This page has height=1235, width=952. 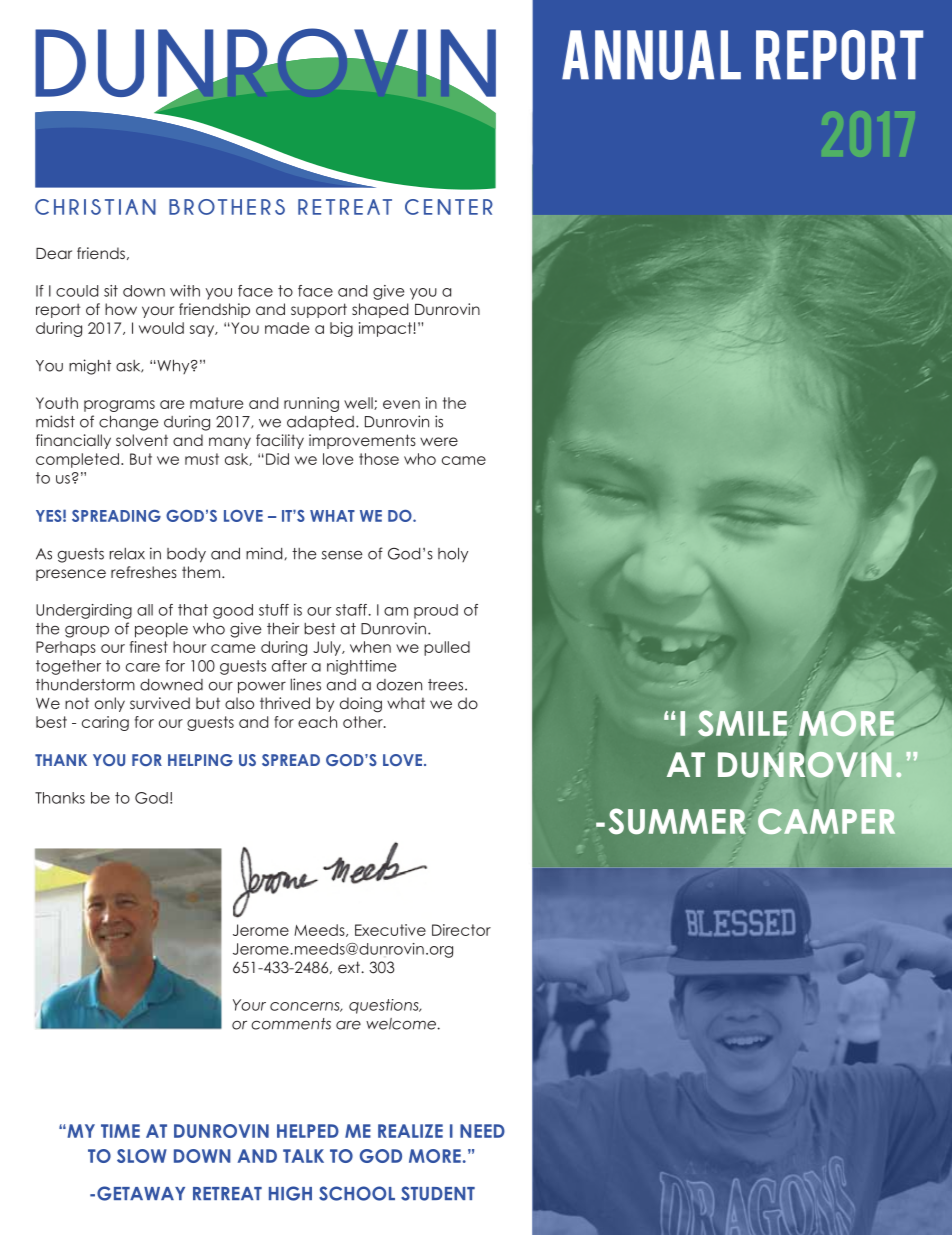 What do you see at coordinates (742, 723) in the page?
I see `SMILE` at bounding box center [742, 723].
